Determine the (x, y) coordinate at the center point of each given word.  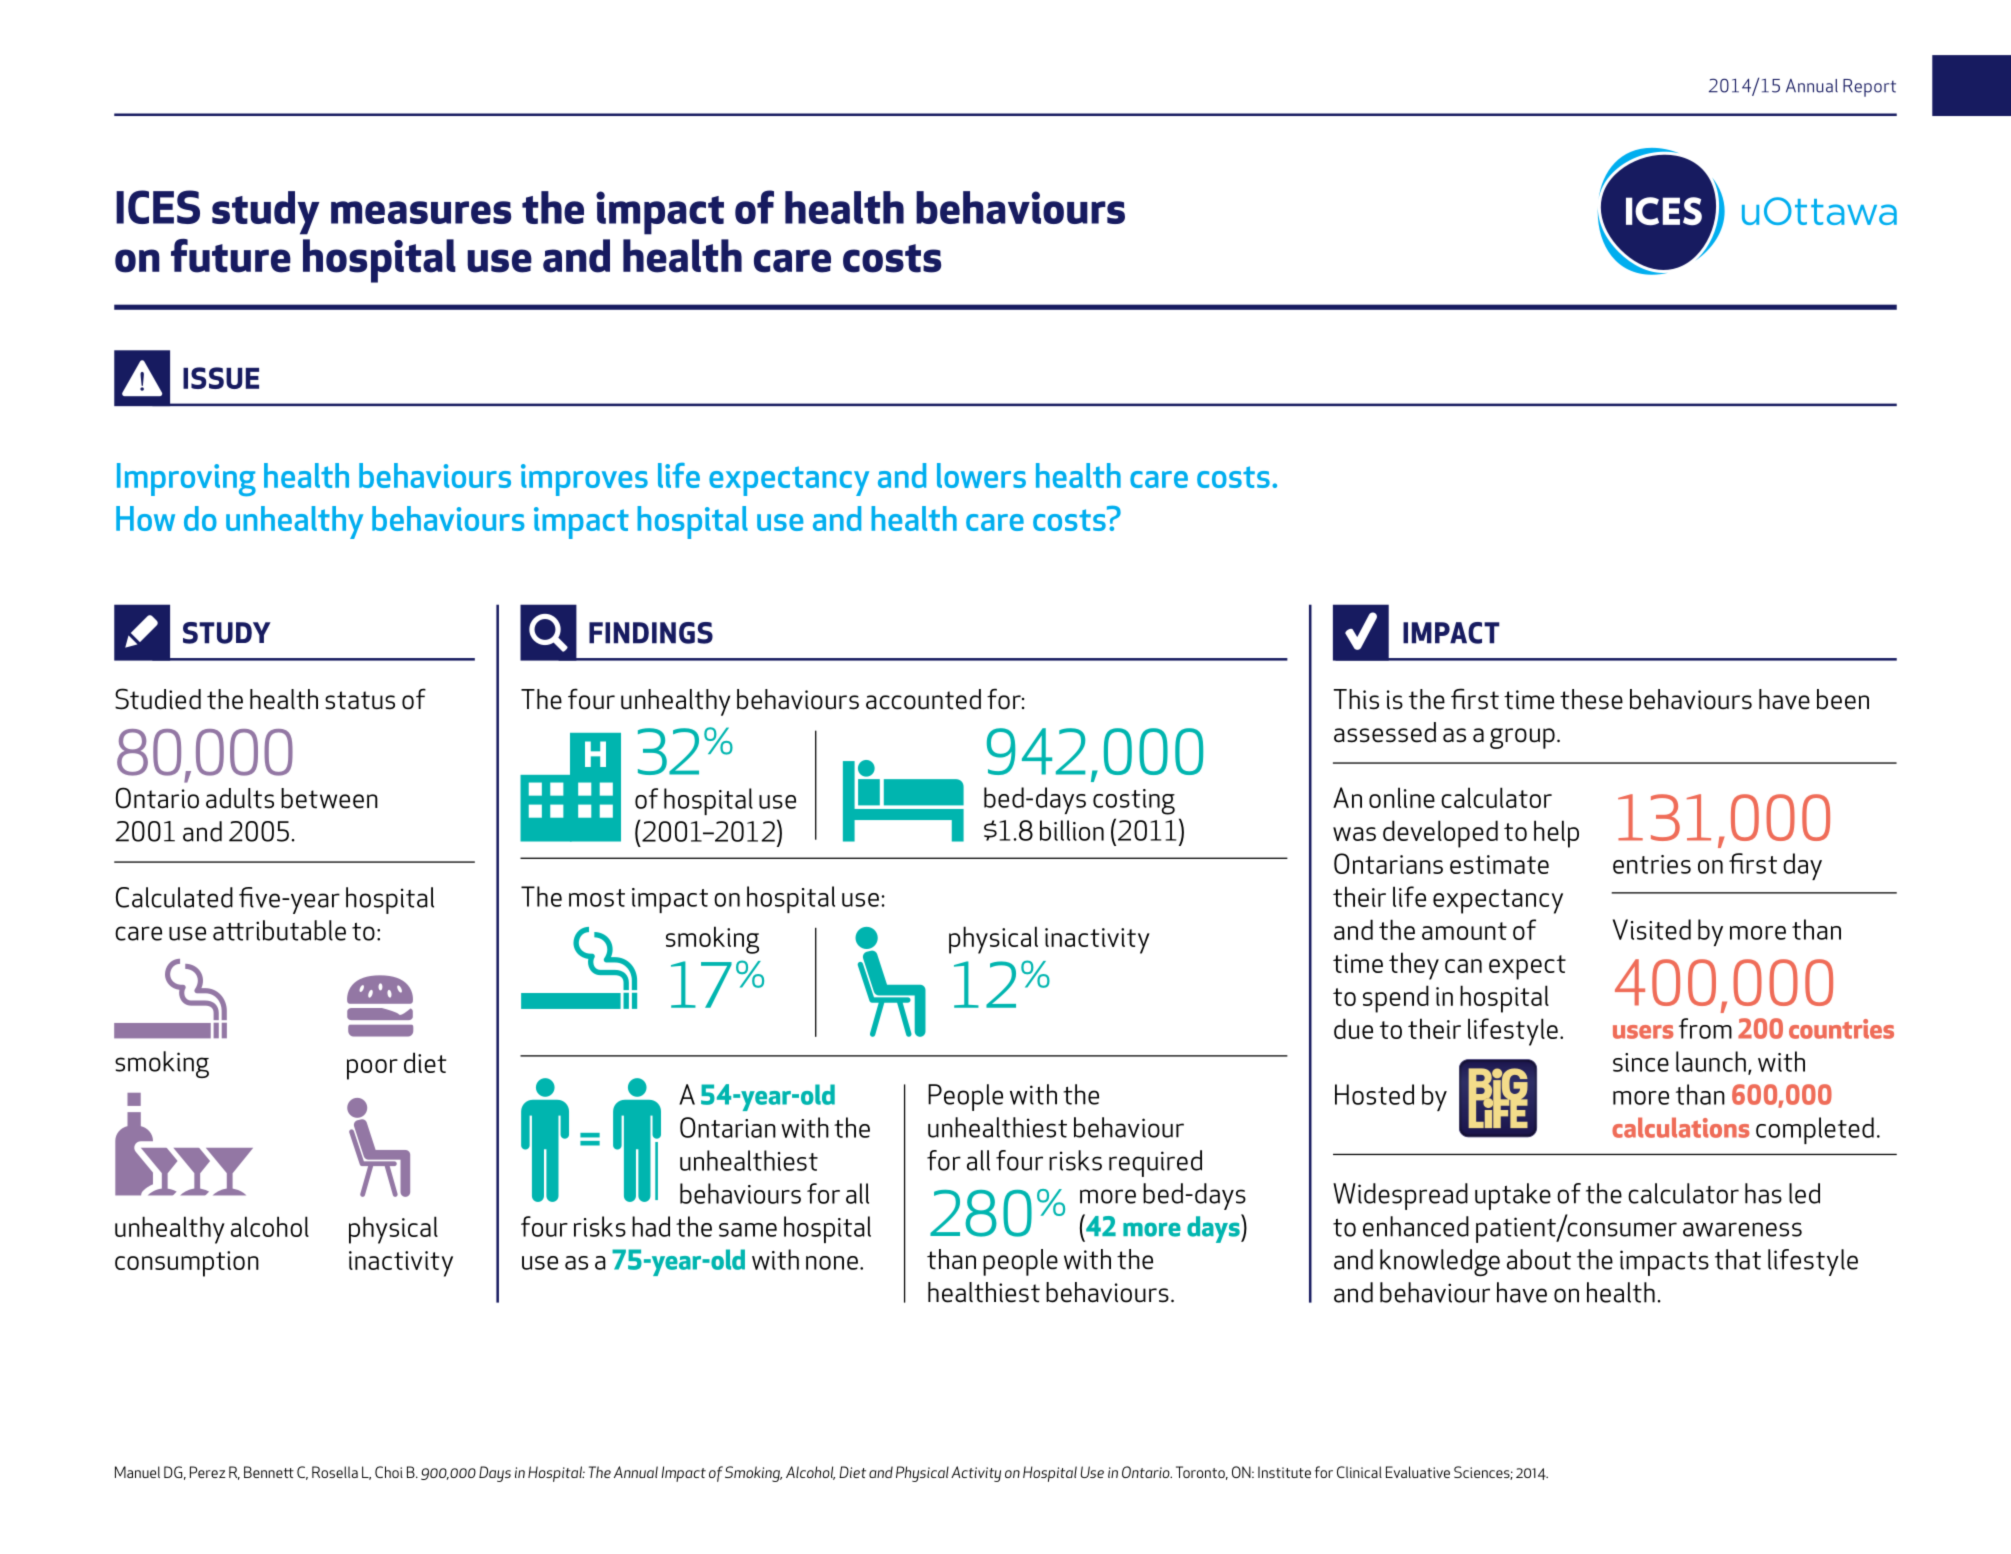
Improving (186, 479)
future (231, 256)
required (1155, 1163)
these (1591, 699)
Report (1869, 88)
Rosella (335, 1472)
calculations (1680, 1127)
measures (421, 212)
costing (1134, 802)
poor (372, 1069)
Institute (1284, 1472)
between (329, 798)
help (1556, 834)
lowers (981, 475)
